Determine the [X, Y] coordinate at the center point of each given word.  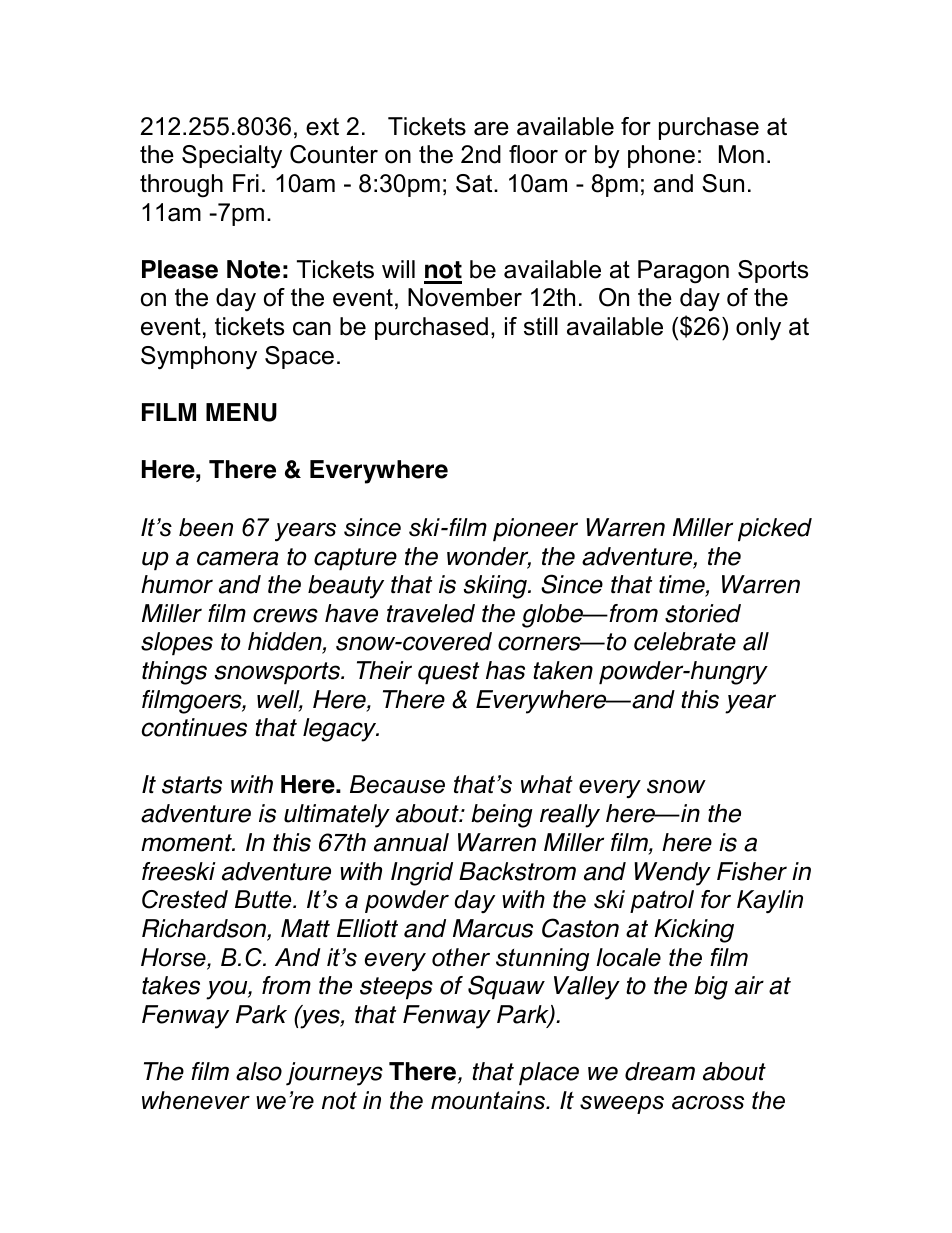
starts [192, 785]
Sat [475, 183]
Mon [741, 154]
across [708, 1103]
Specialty [232, 156]
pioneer [535, 529]
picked [775, 529]
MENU [241, 412]
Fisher [752, 871]
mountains [489, 1100]
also [259, 1071]
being [502, 816]
